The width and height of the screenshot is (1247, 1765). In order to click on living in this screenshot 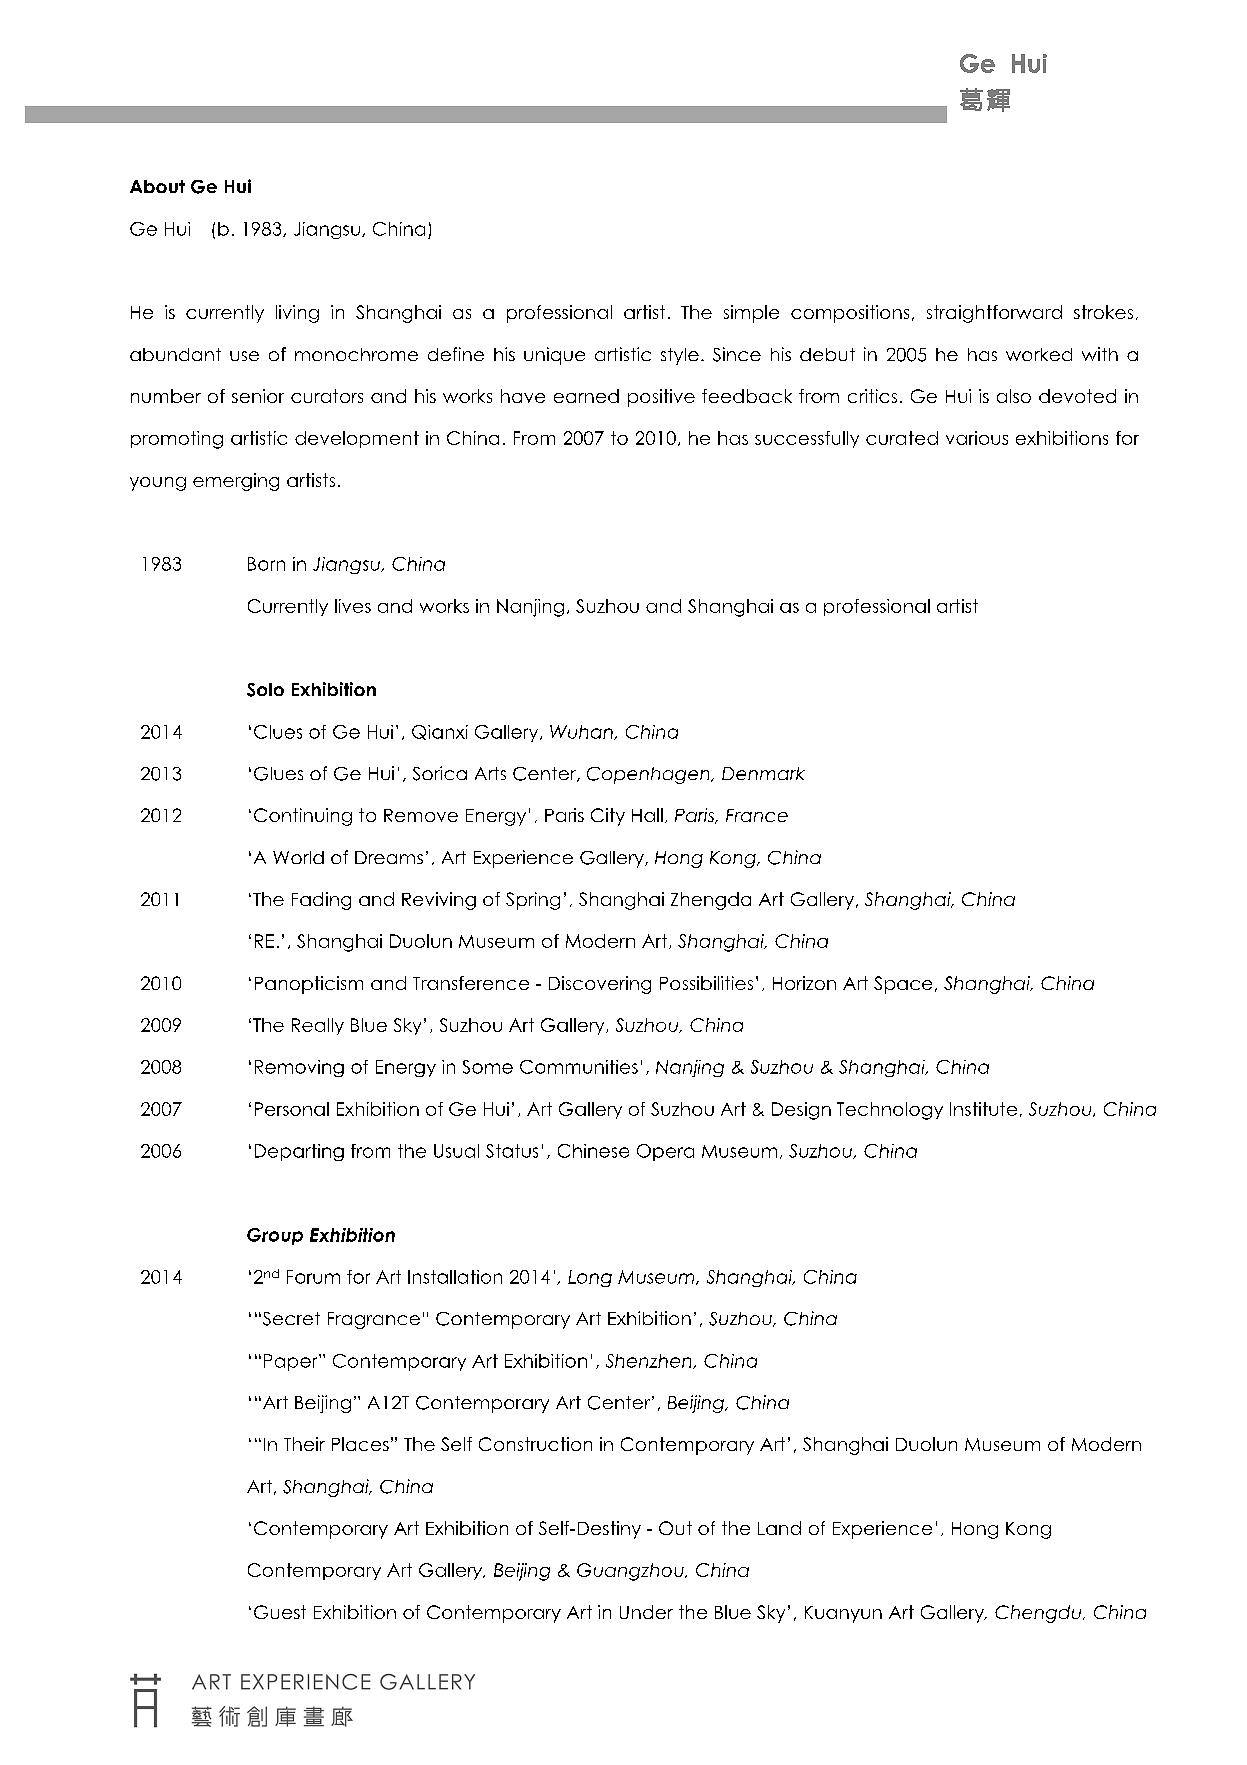, I will do `click(297, 314)`.
